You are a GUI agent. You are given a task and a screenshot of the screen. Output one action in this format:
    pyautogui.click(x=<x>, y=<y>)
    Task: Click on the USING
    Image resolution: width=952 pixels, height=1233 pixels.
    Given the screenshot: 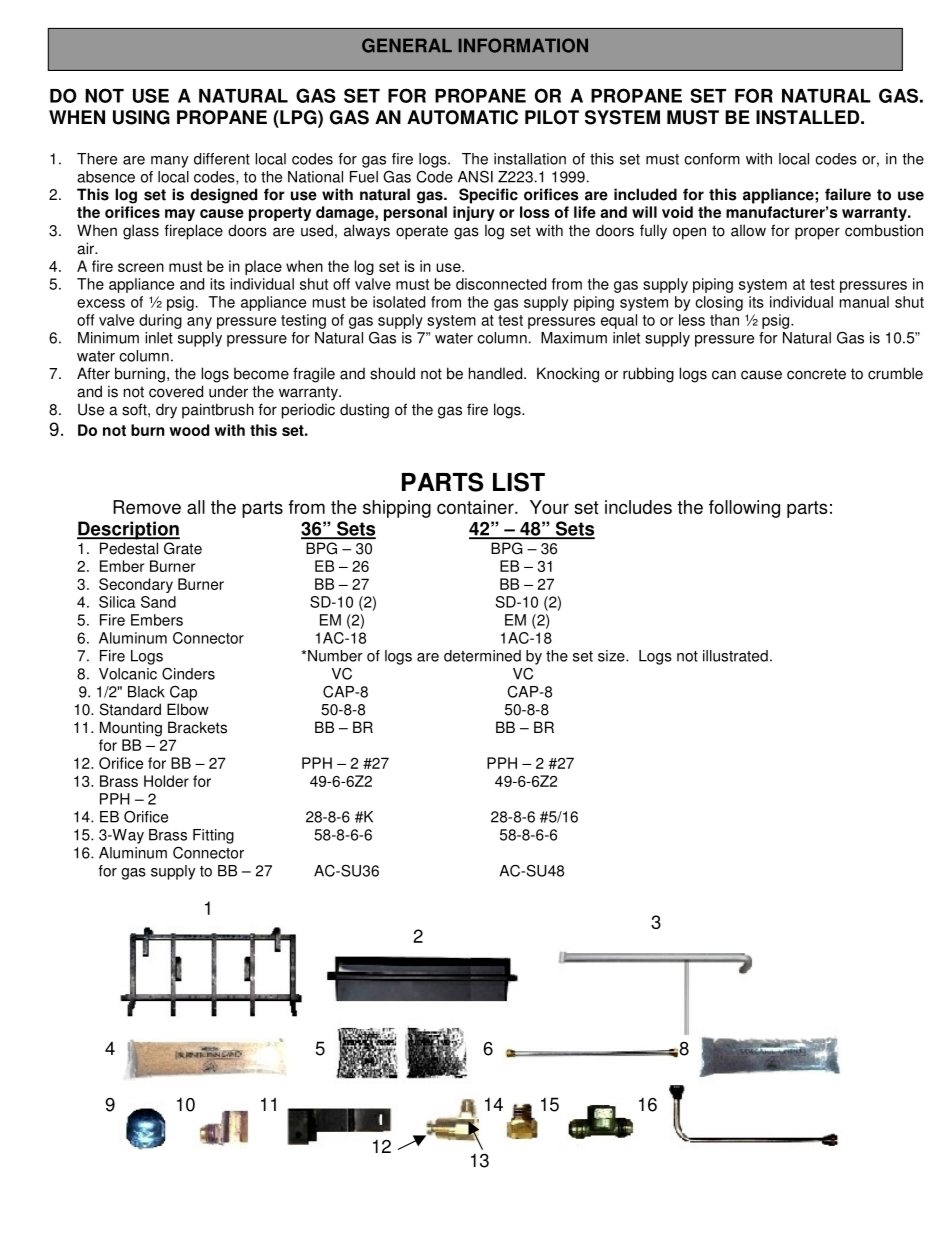 What is the action you would take?
    pyautogui.click(x=141, y=117)
